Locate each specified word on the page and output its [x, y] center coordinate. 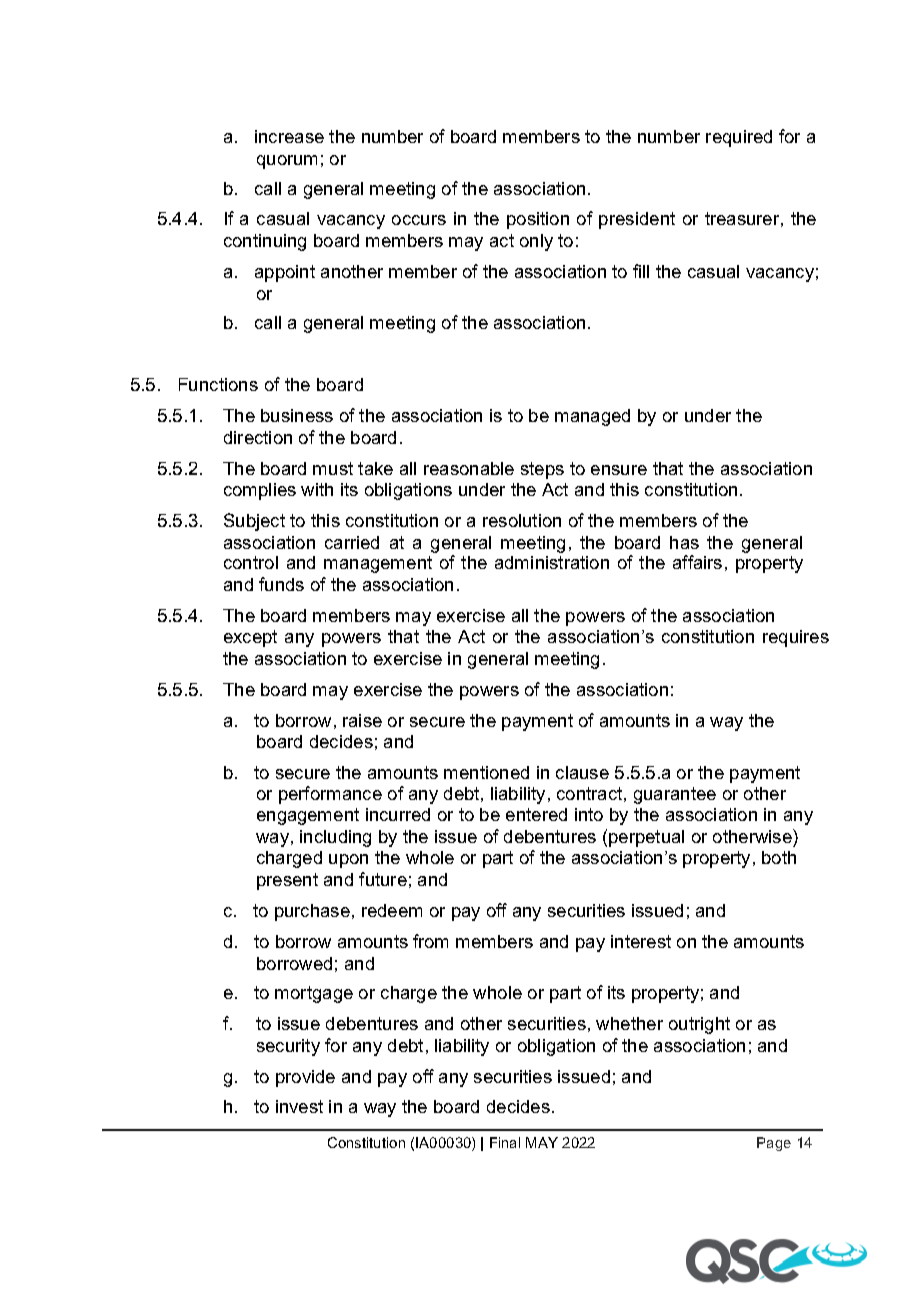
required [739, 138]
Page [774, 1144]
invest [299, 1106]
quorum [287, 162]
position [538, 220]
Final [505, 1142]
